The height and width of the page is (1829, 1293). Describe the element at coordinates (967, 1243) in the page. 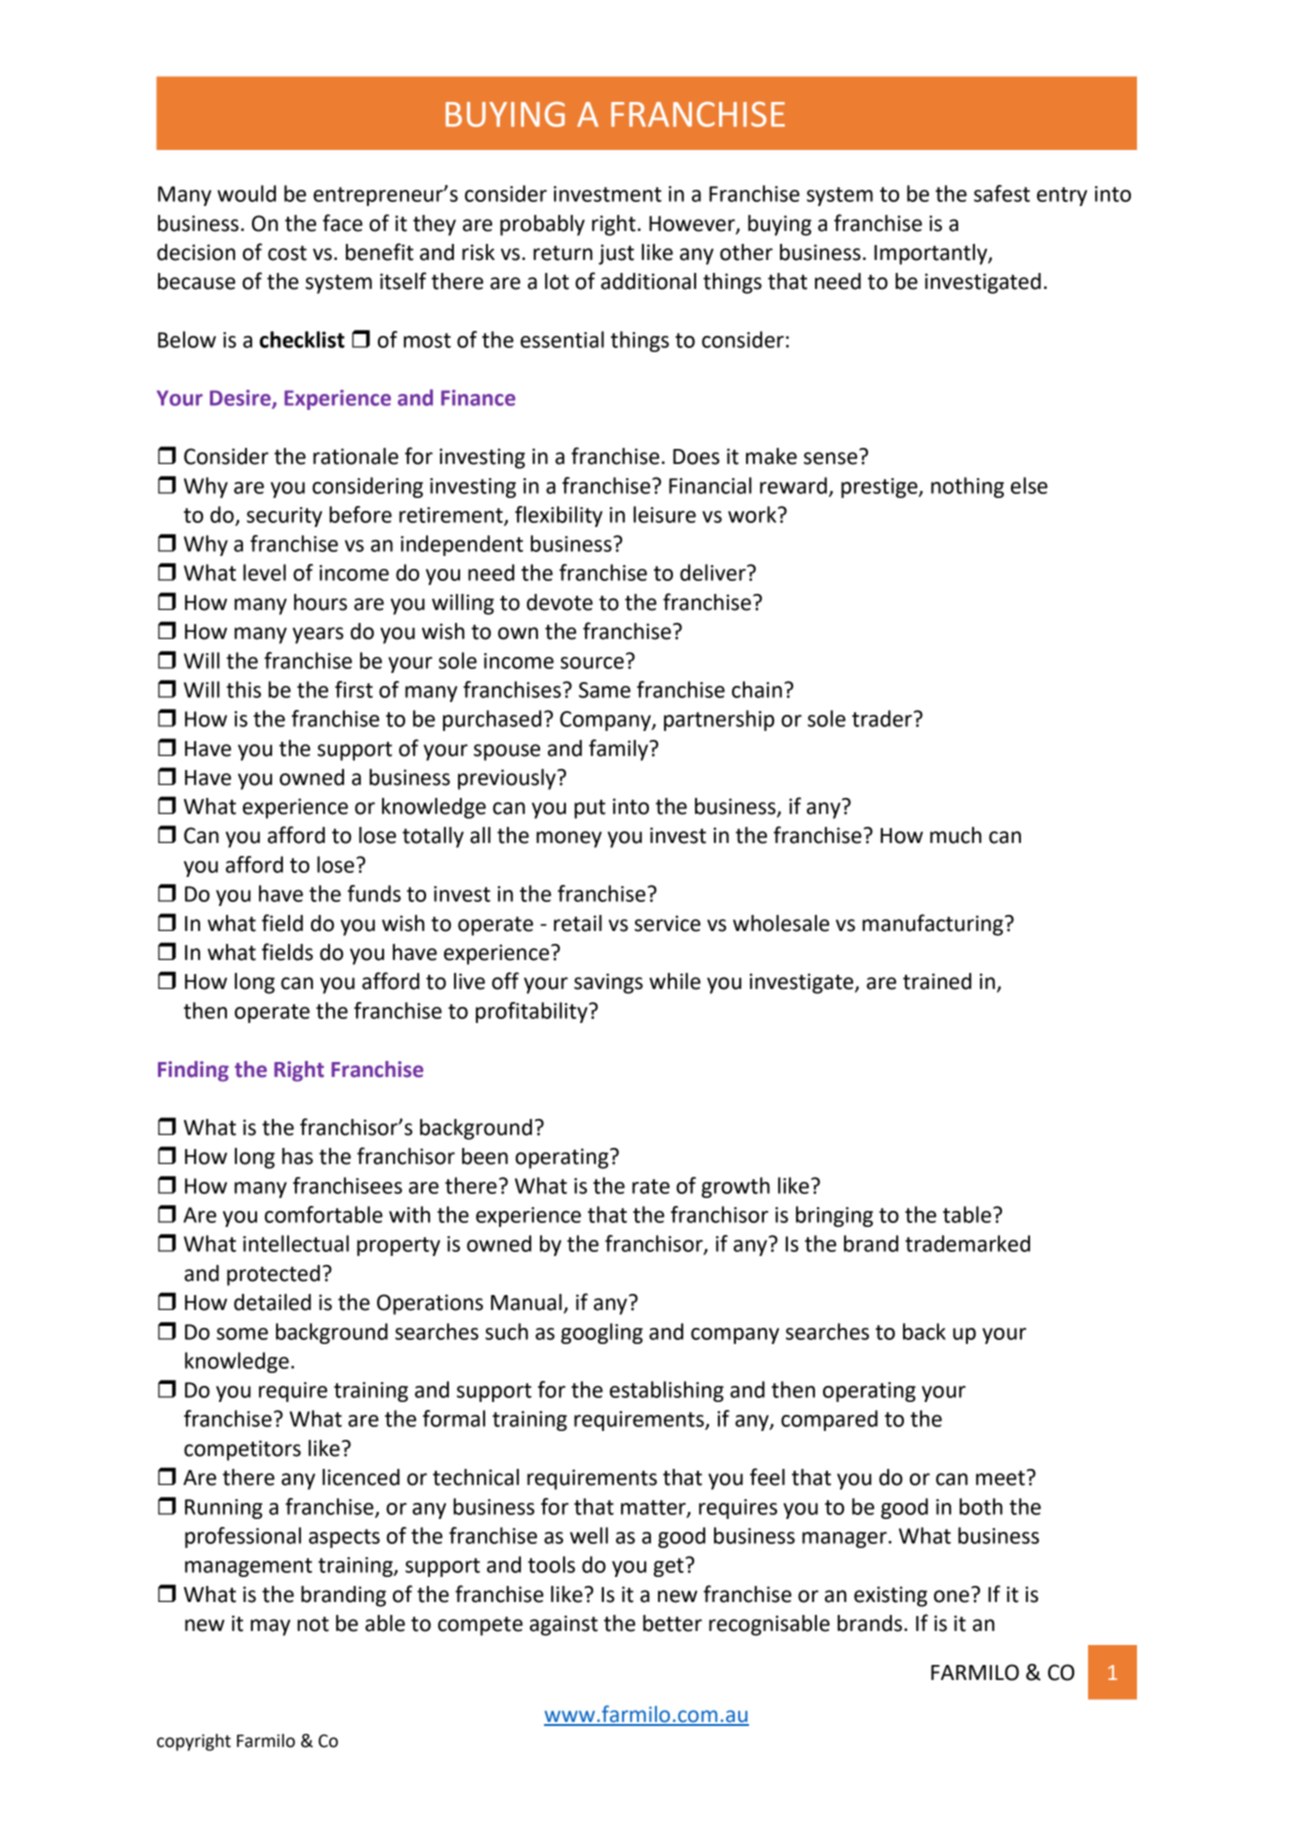

I see `trademarked` at that location.
